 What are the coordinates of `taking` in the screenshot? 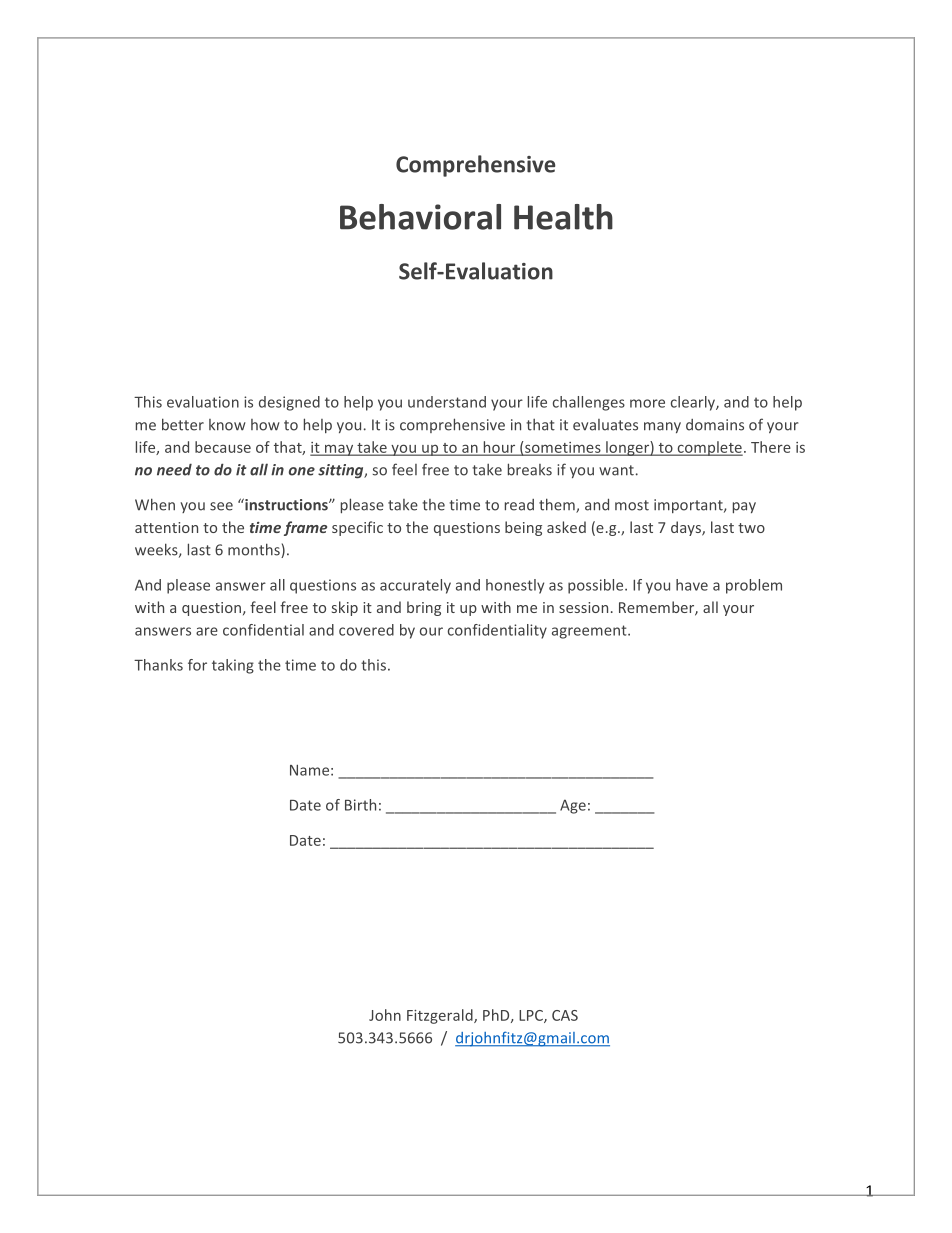 It's located at (233, 666).
